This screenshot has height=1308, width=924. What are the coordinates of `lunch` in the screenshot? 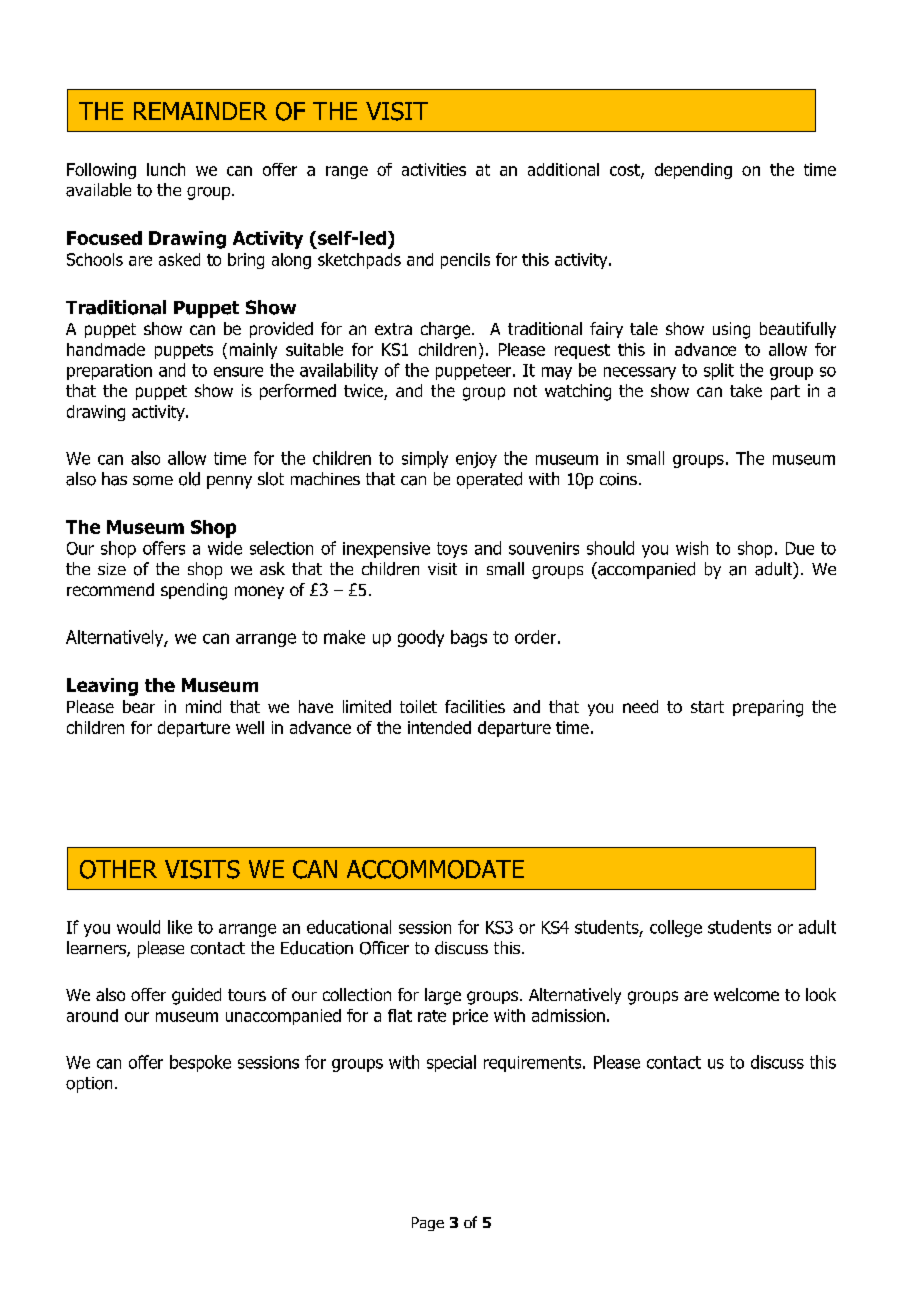 It's located at (166, 169).
